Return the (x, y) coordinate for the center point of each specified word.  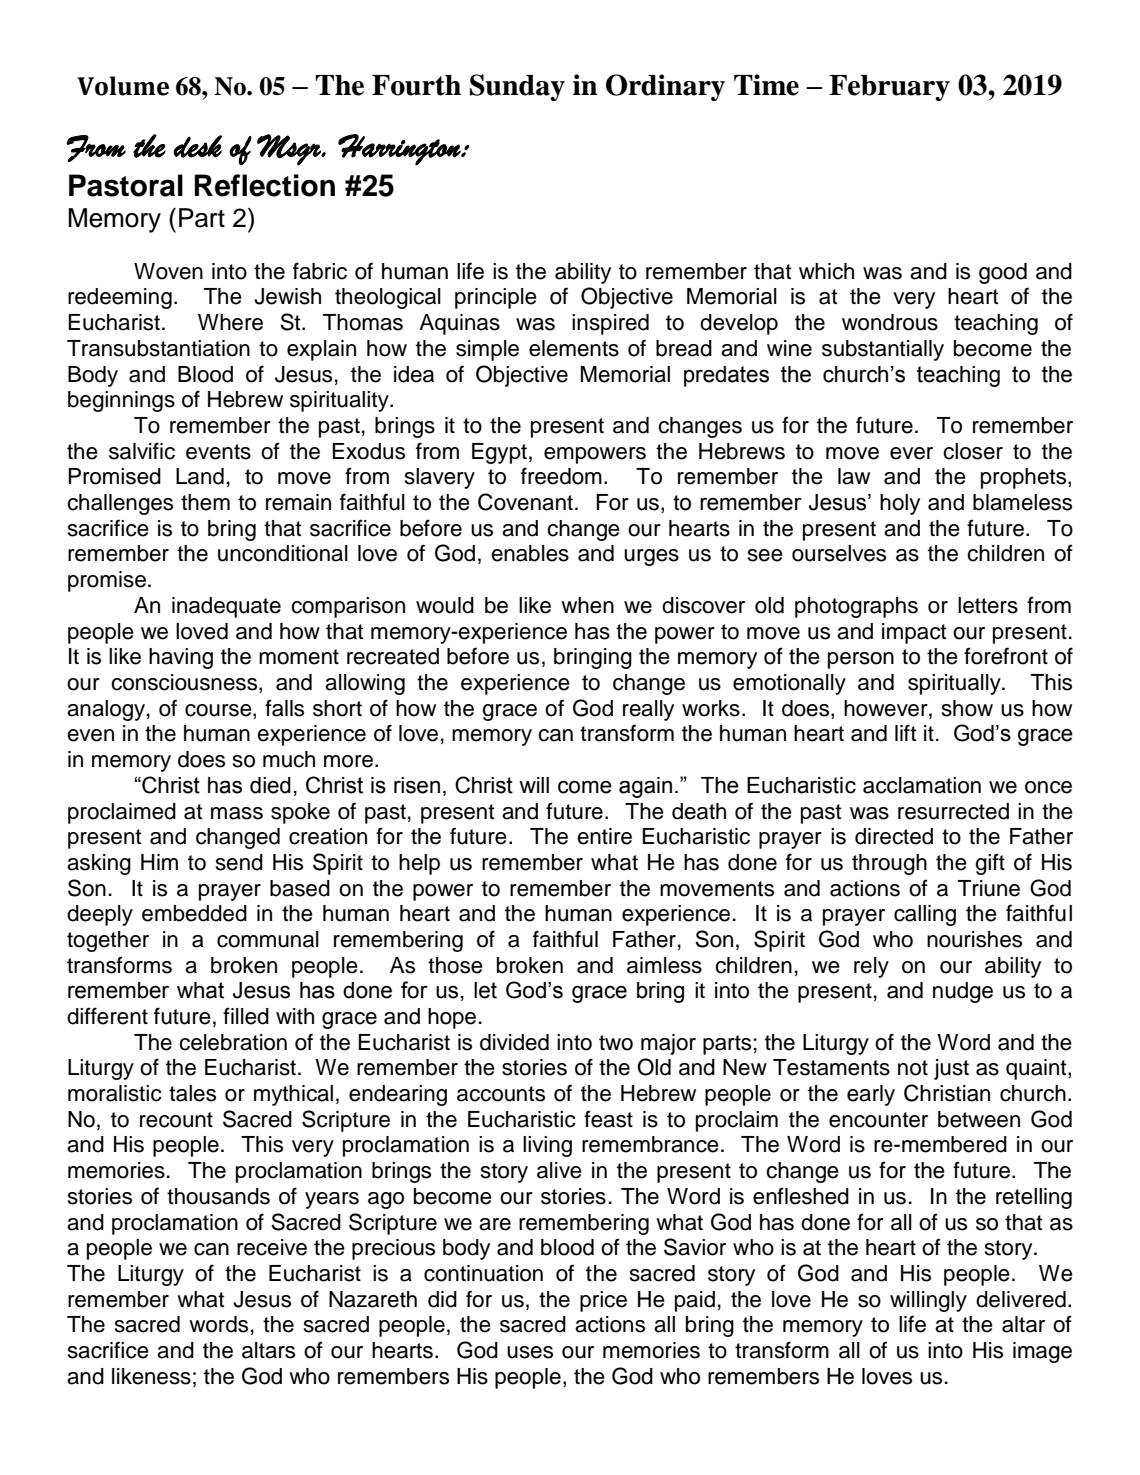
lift (906, 732)
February (889, 88)
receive (272, 1247)
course (219, 710)
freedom (561, 476)
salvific (142, 451)
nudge (963, 992)
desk (197, 146)
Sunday (517, 87)
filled (246, 1016)
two (616, 1043)
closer (973, 451)
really (648, 710)
